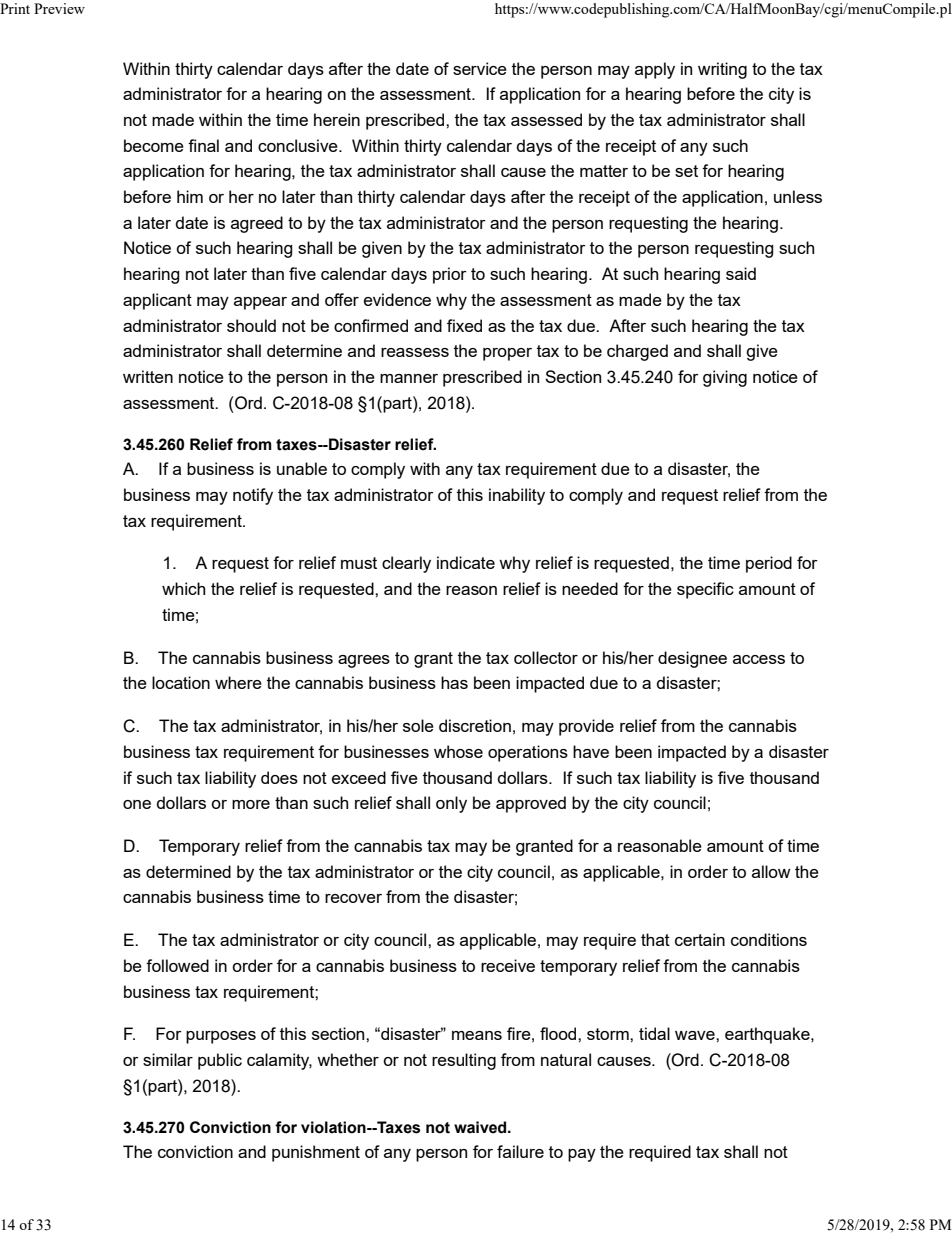  I want to click on clearly, so click(406, 564).
